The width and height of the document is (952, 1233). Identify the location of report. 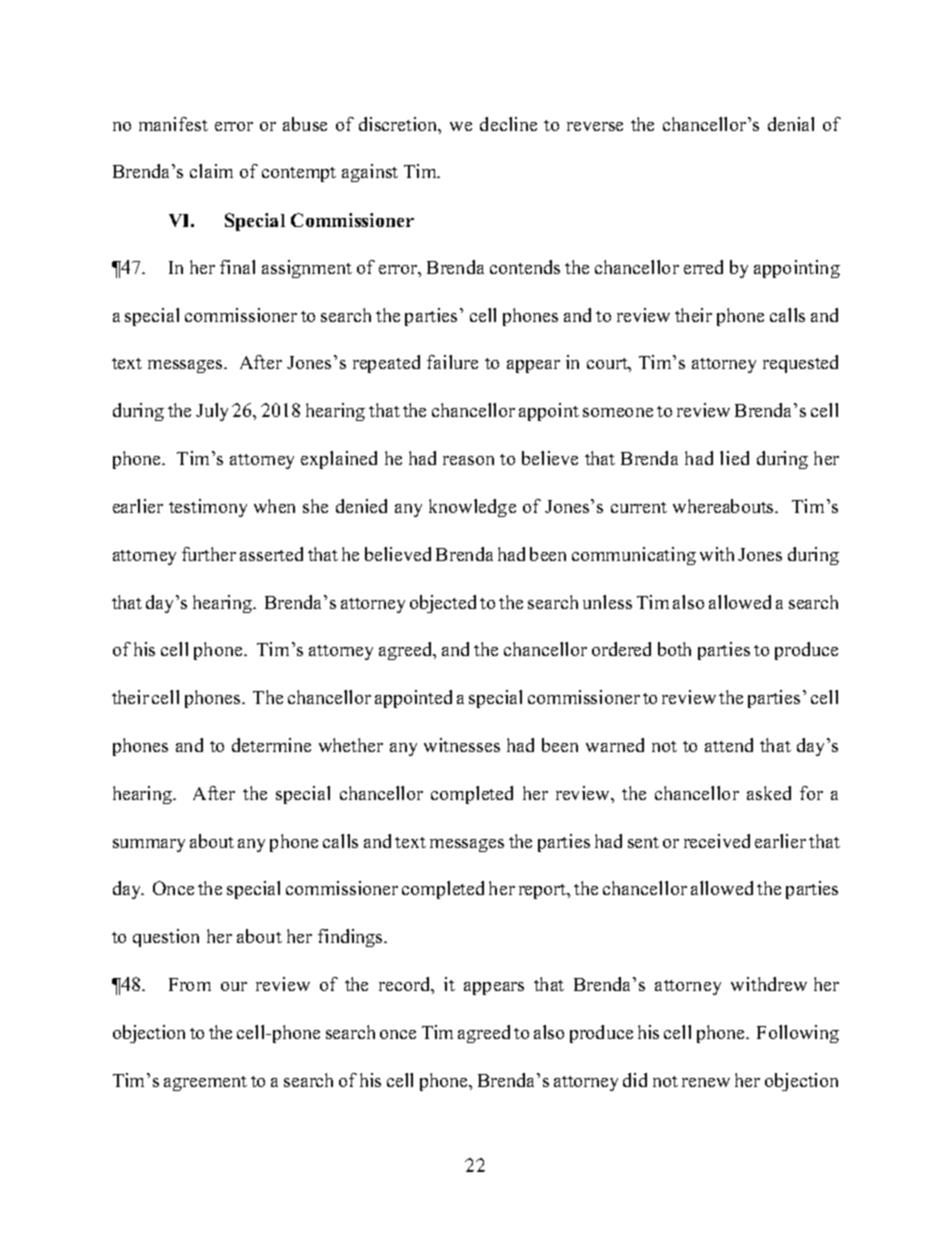
(544, 891).
